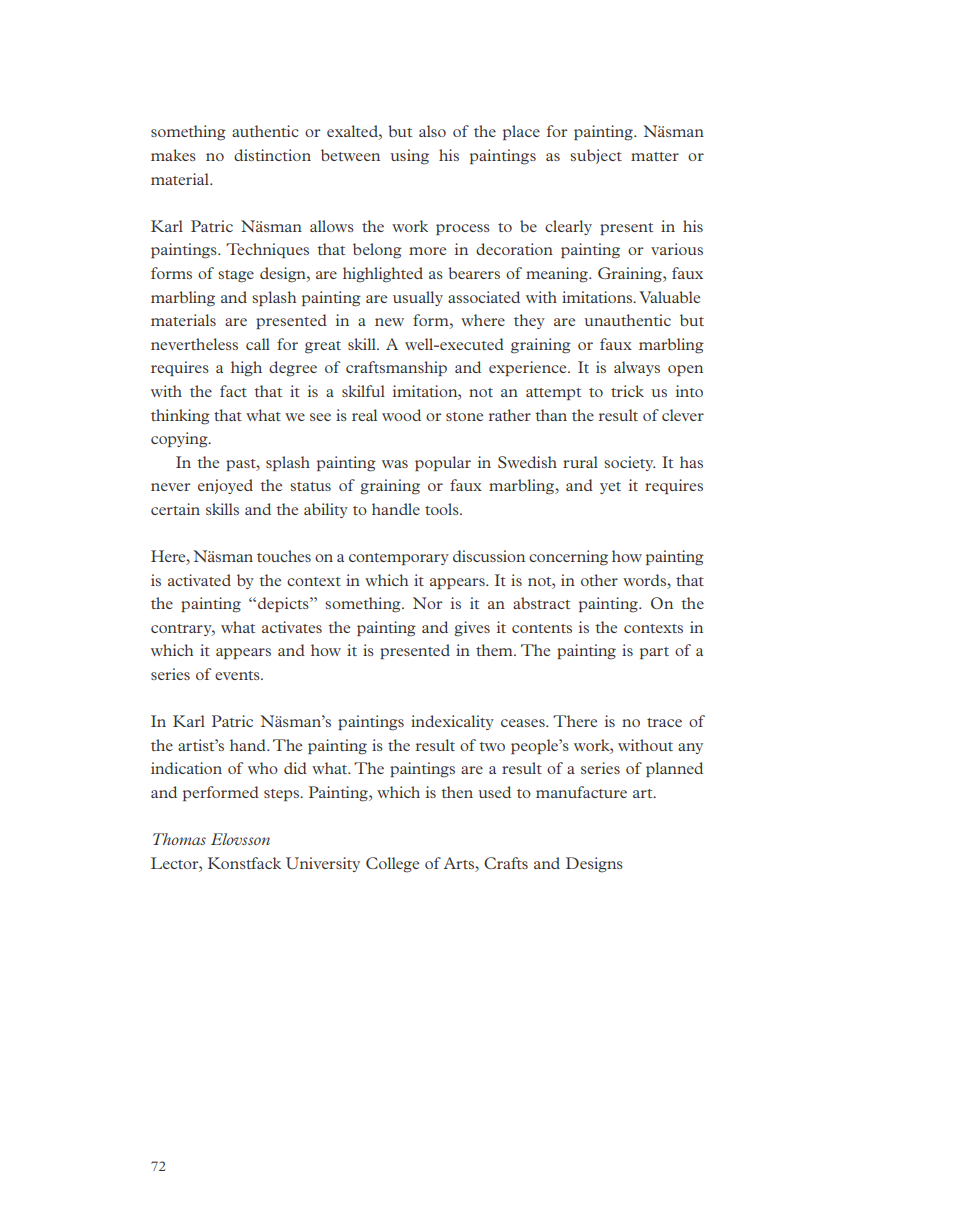 This page has height=1232, width=955. What do you see at coordinates (409, 157) in the page?
I see `using` at bounding box center [409, 157].
